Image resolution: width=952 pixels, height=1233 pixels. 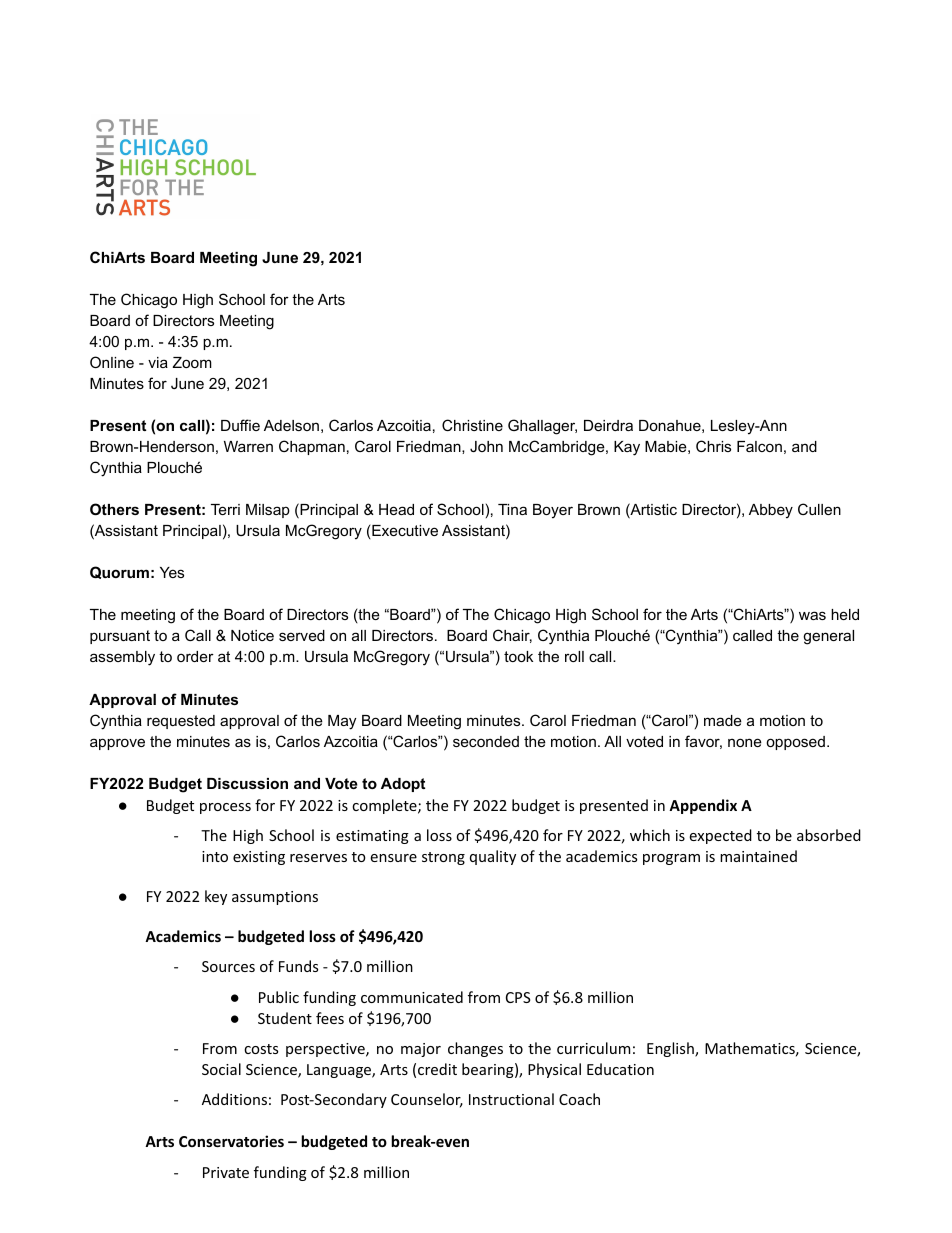 What do you see at coordinates (627, 448) in the screenshot?
I see `Kay` at bounding box center [627, 448].
